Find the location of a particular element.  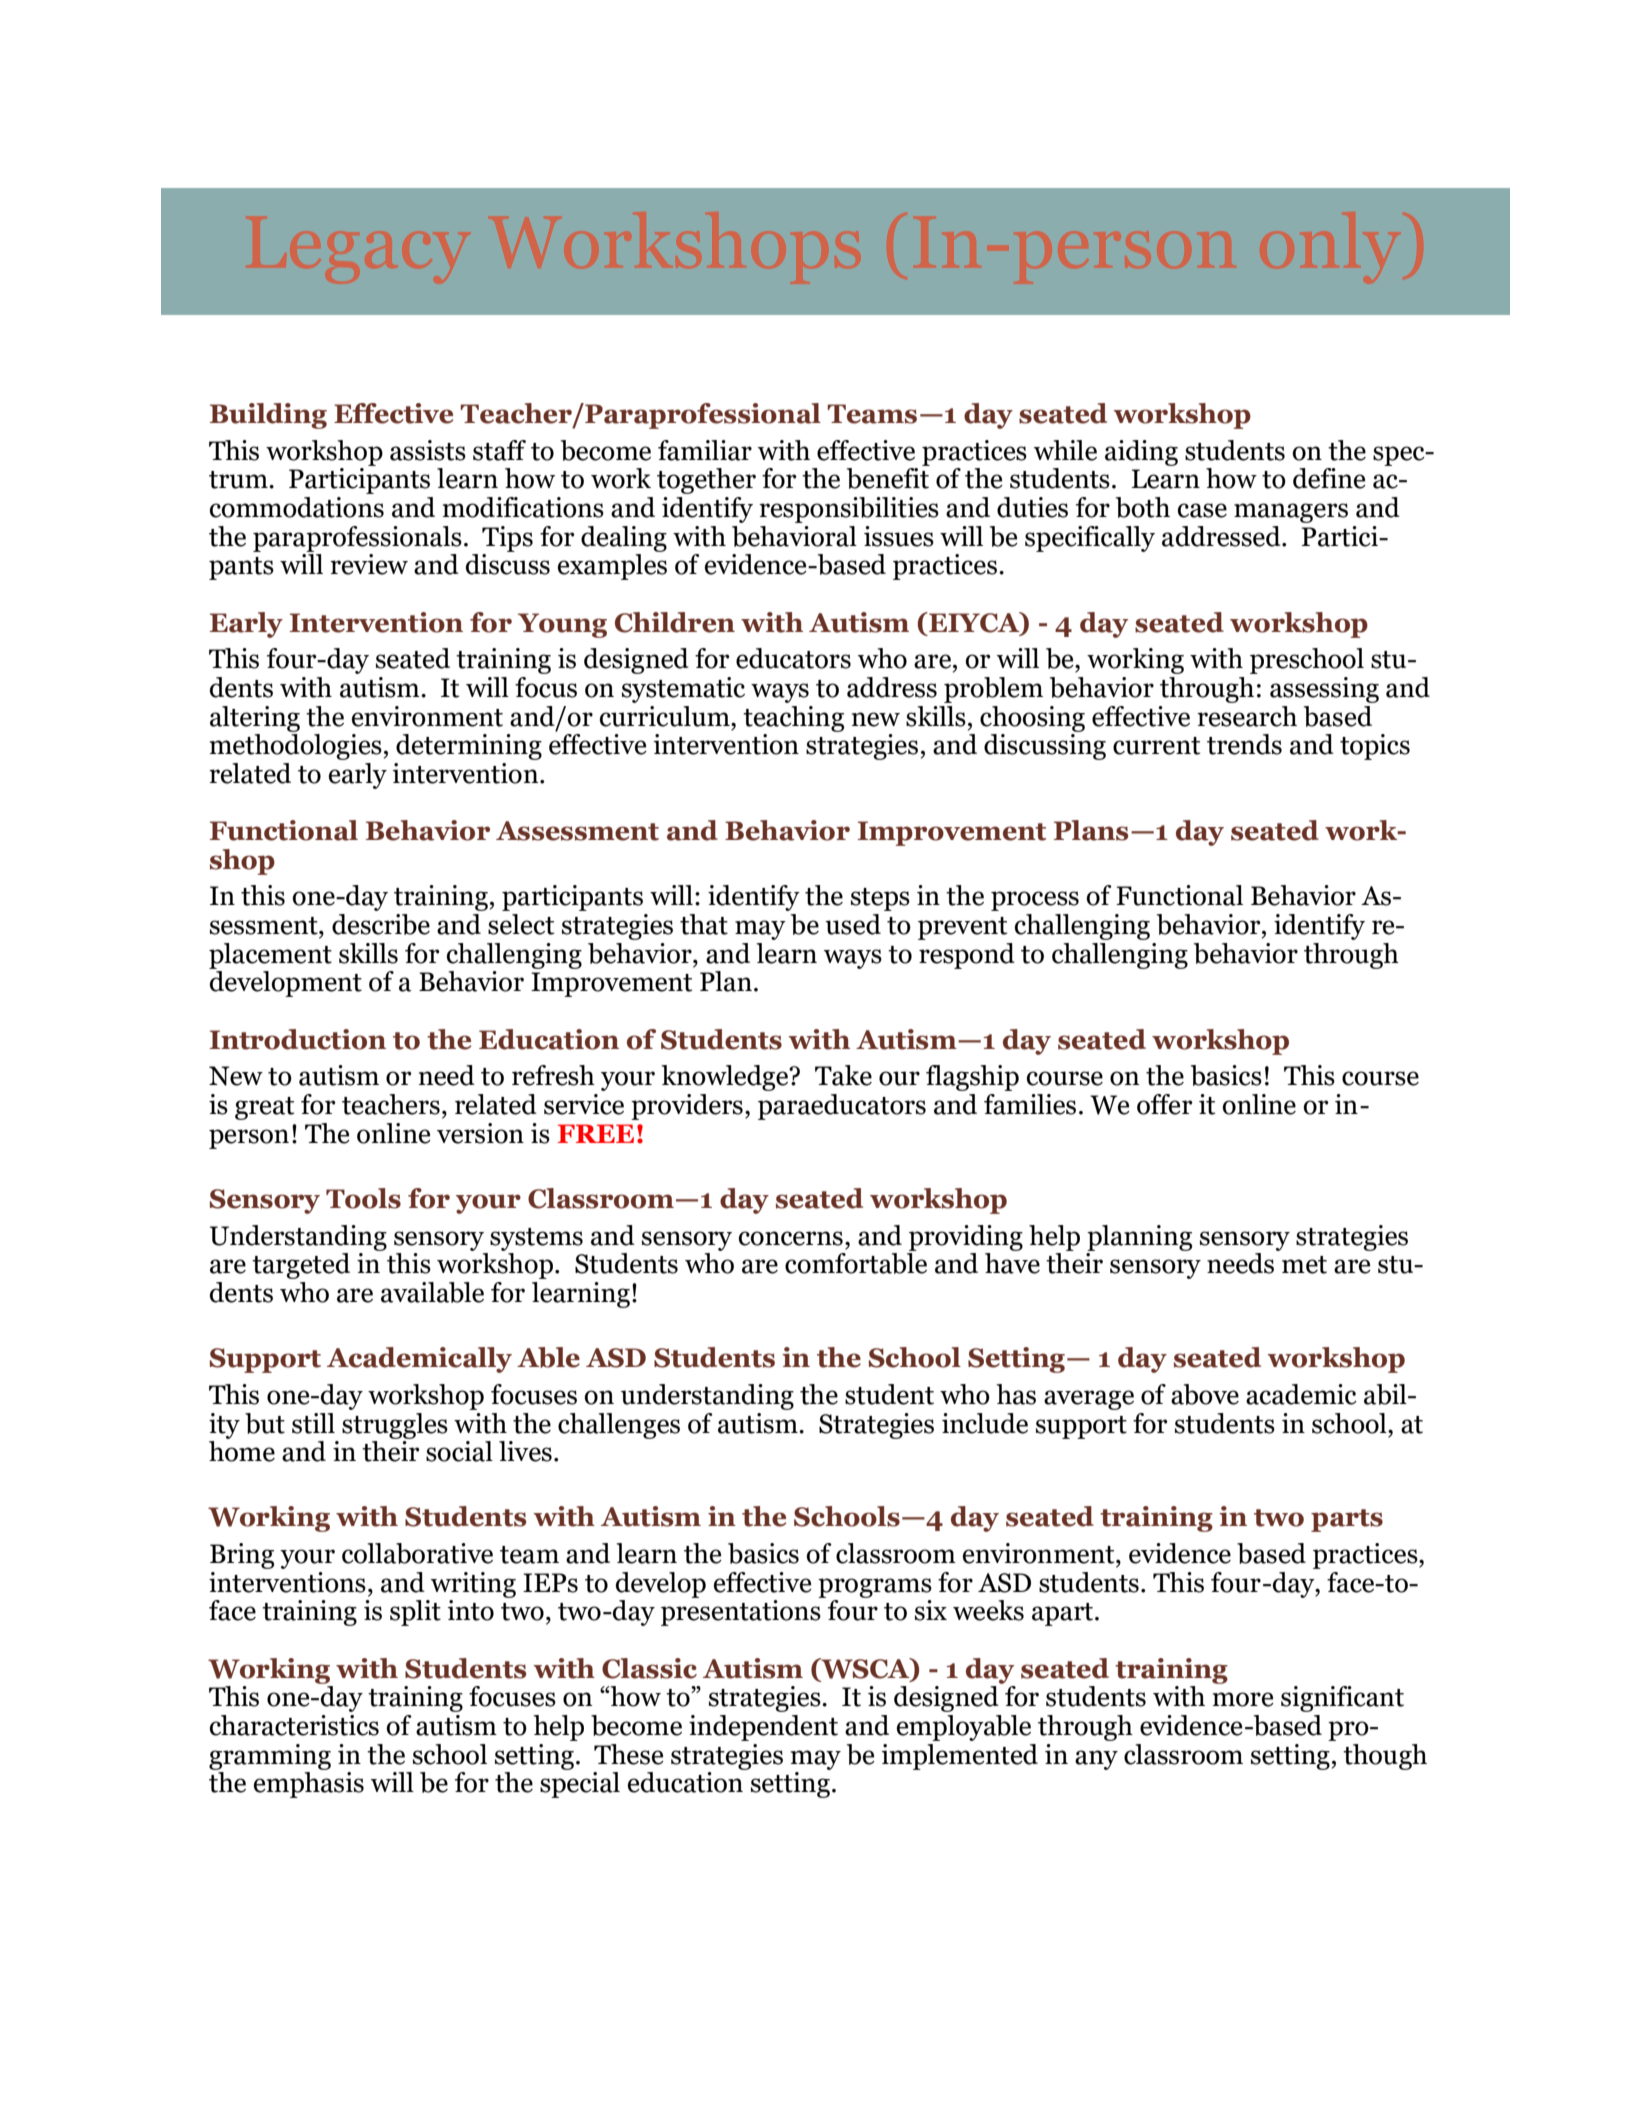

assists is located at coordinates (428, 450).
